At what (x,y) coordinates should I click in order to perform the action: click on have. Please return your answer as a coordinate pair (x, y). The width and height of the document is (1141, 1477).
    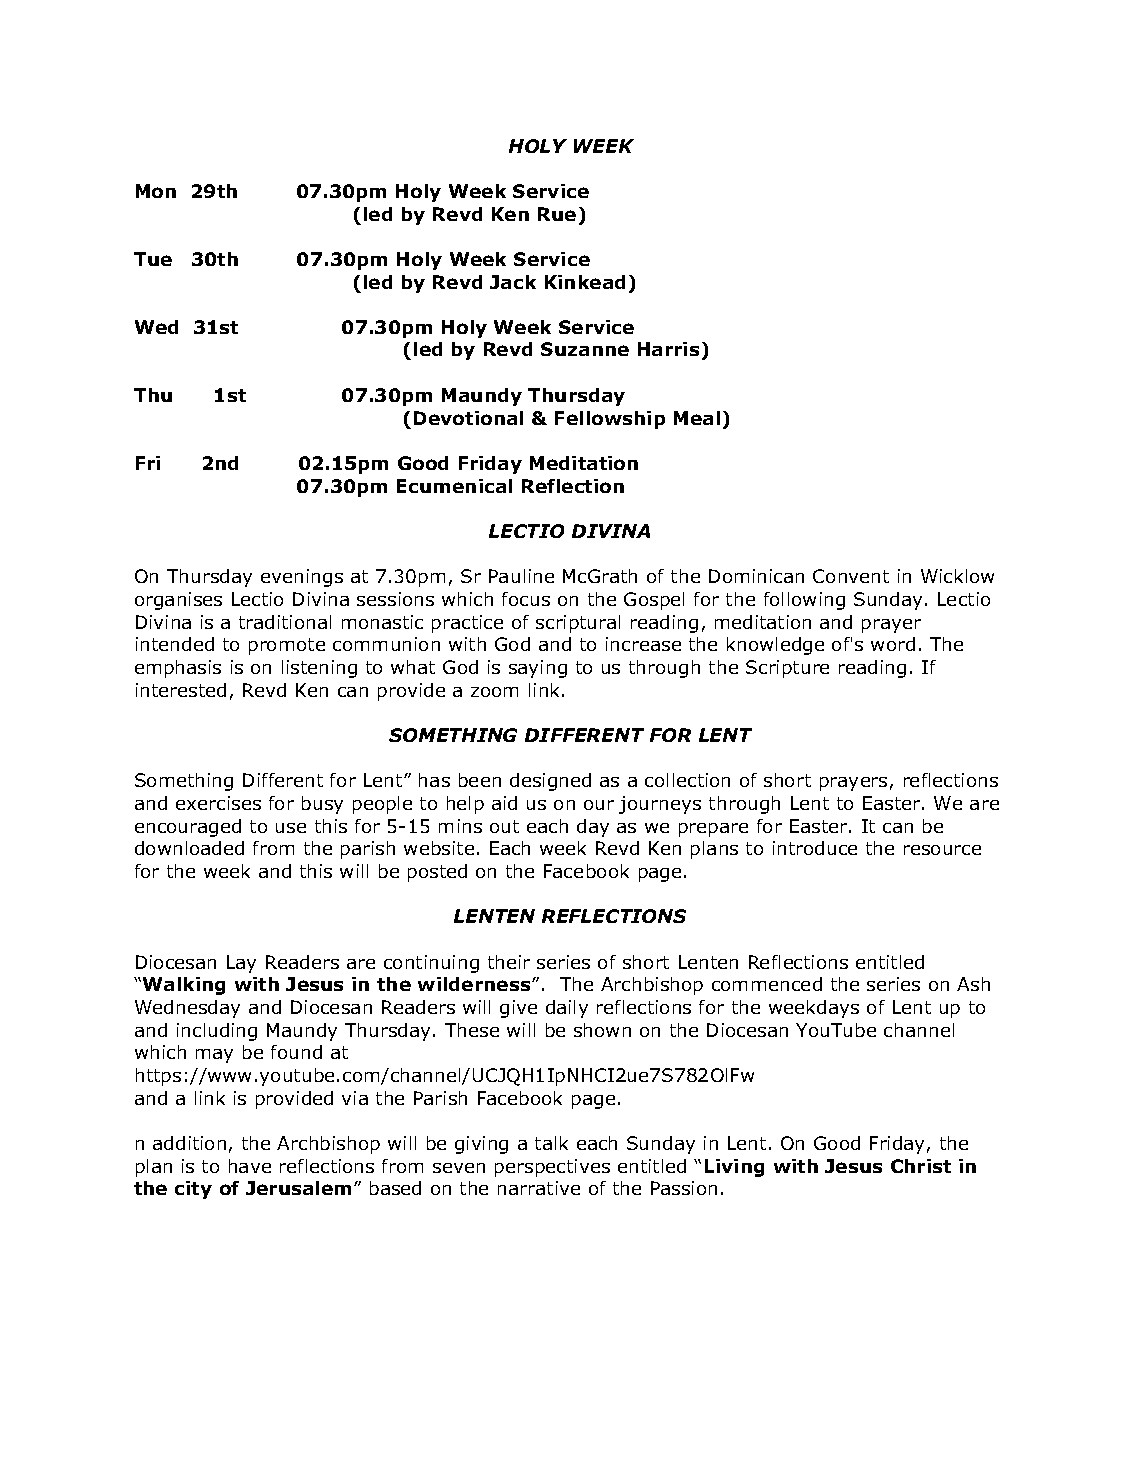
    Looking at the image, I should click on (250, 1166).
